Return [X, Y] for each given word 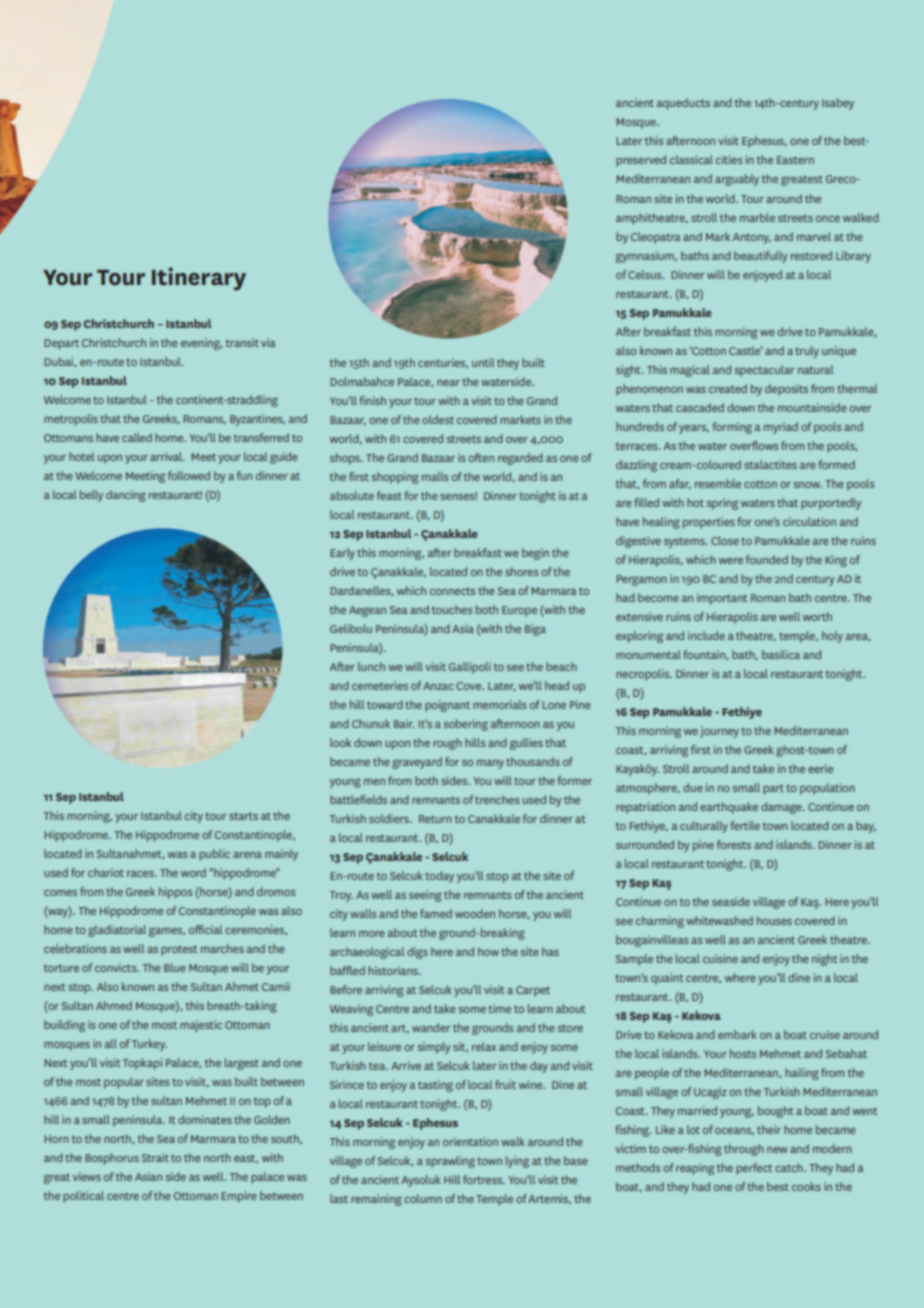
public [214, 855]
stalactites [770, 464]
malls [435, 476]
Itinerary [199, 279]
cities [729, 159]
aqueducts [683, 104]
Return [435, 819]
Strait [155, 1157]
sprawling [450, 1162]
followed [189, 475]
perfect [754, 1169]
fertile [745, 825]
